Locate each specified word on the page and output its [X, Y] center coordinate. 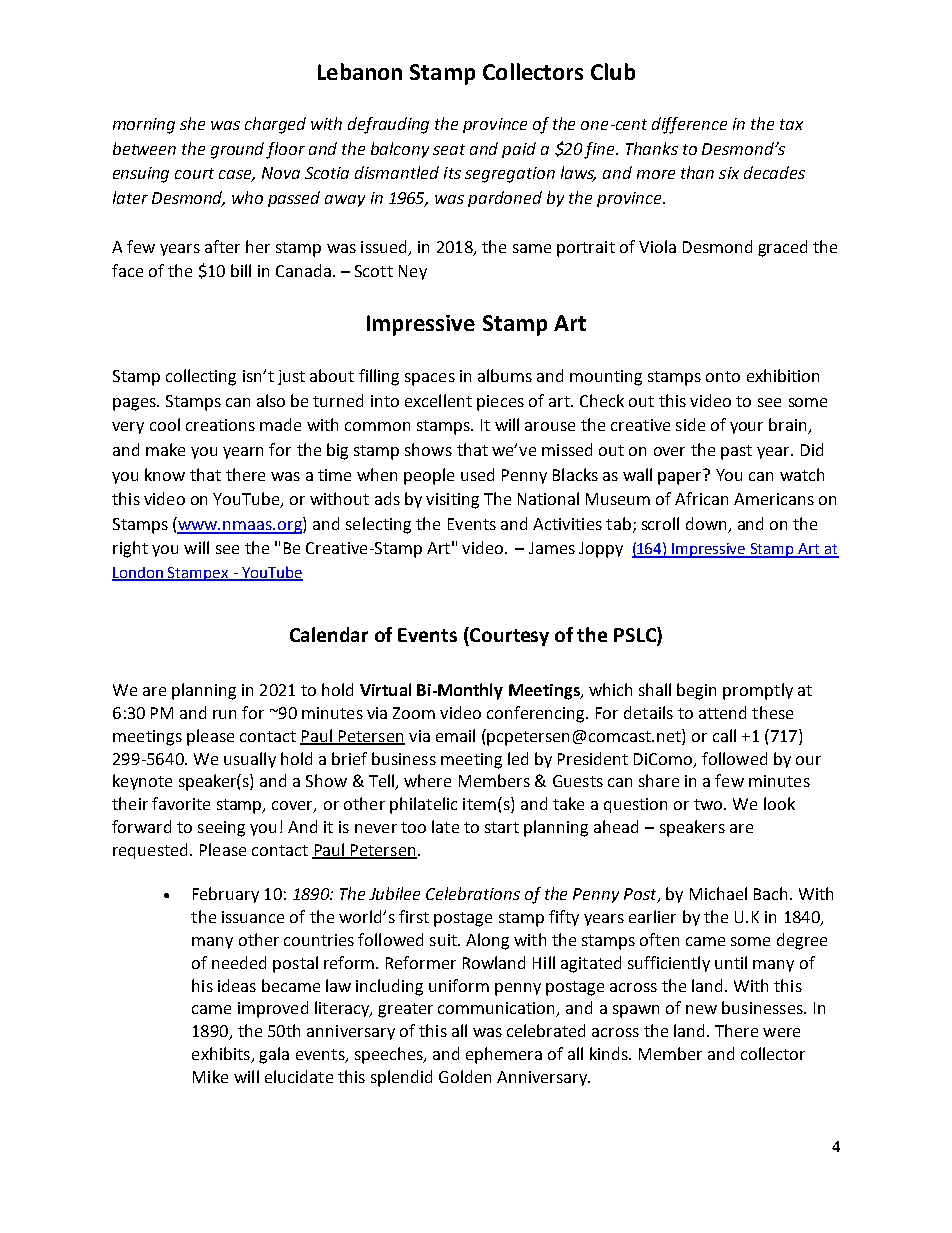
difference [689, 125]
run [224, 714]
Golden [465, 1076]
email [455, 735]
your [746, 428]
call [724, 735]
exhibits [222, 1055]
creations [220, 425]
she [192, 123]
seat [449, 149]
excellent [438, 400]
